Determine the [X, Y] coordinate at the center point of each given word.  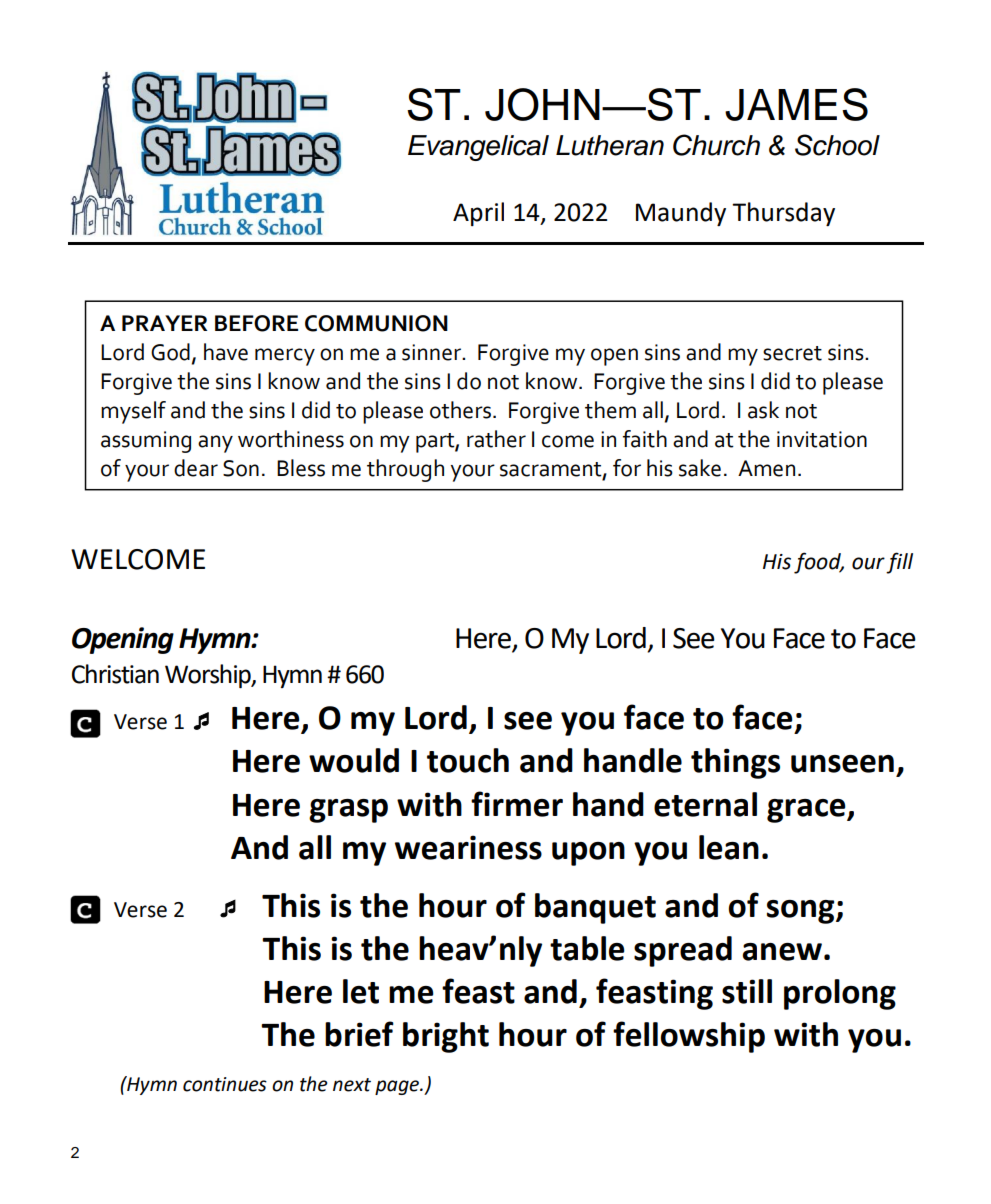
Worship [209, 676]
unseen [842, 764]
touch [468, 760]
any [215, 444]
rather [496, 439]
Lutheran [610, 145]
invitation [822, 439]
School [837, 145]
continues [225, 1084]
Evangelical [478, 148]
